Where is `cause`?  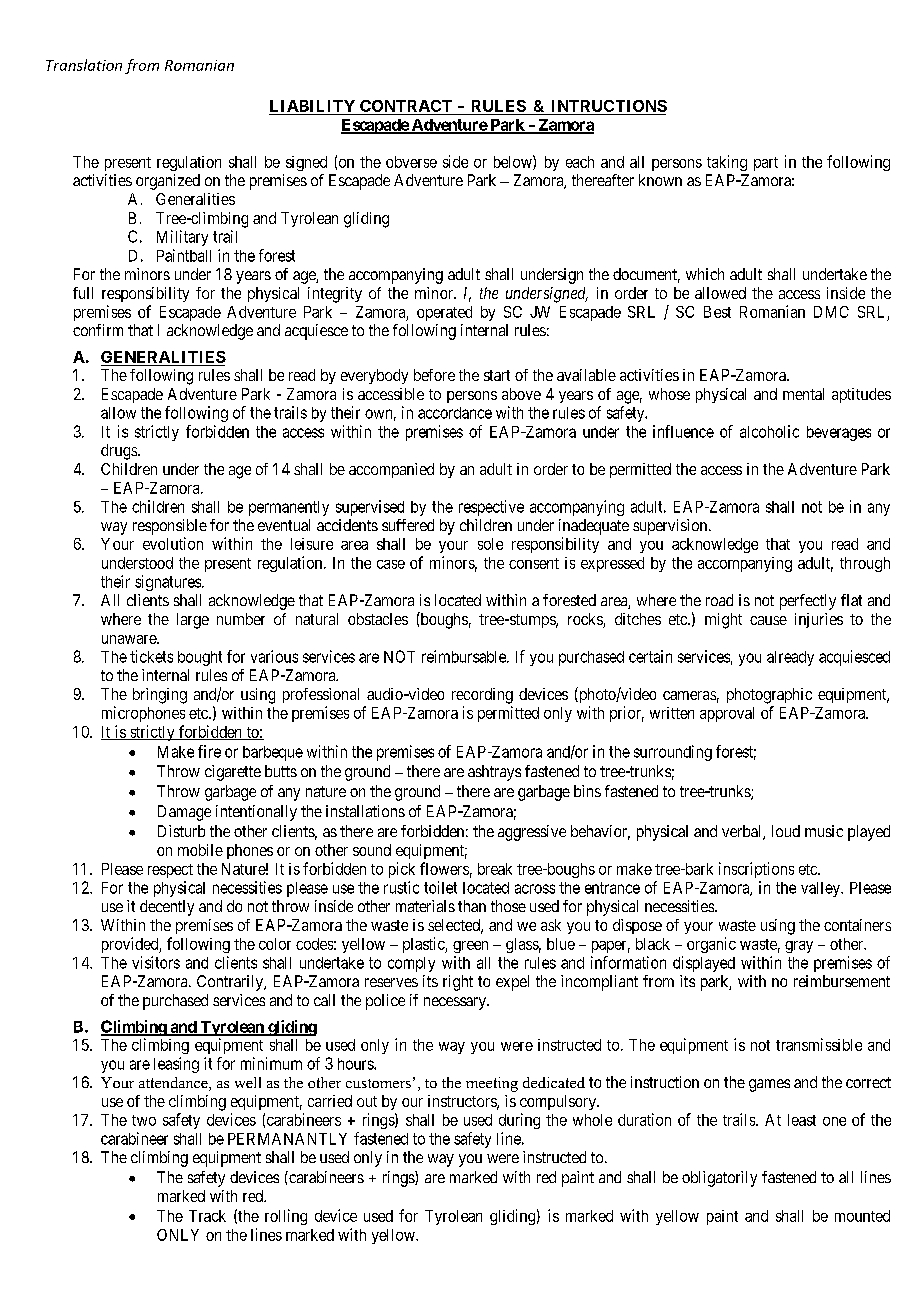
cause is located at coordinates (768, 620).
